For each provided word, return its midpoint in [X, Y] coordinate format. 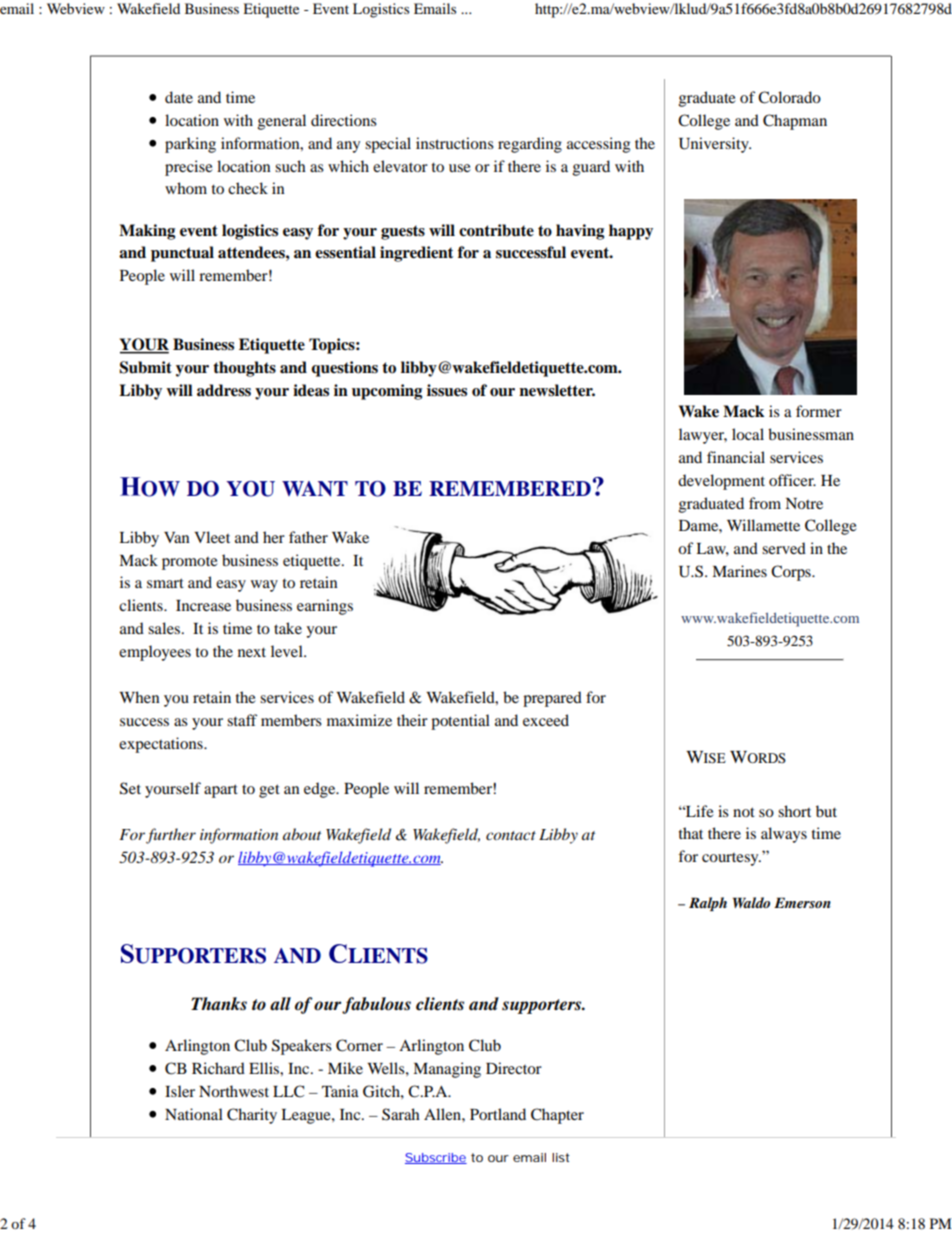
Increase [203, 605]
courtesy [731, 859]
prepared [552, 699]
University [715, 145]
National [194, 1114]
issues [447, 390]
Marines [739, 571]
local [748, 434]
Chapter [557, 1116]
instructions [455, 143]
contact [511, 835]
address [224, 390]
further [171, 836]
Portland [498, 1114]
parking [190, 145]
